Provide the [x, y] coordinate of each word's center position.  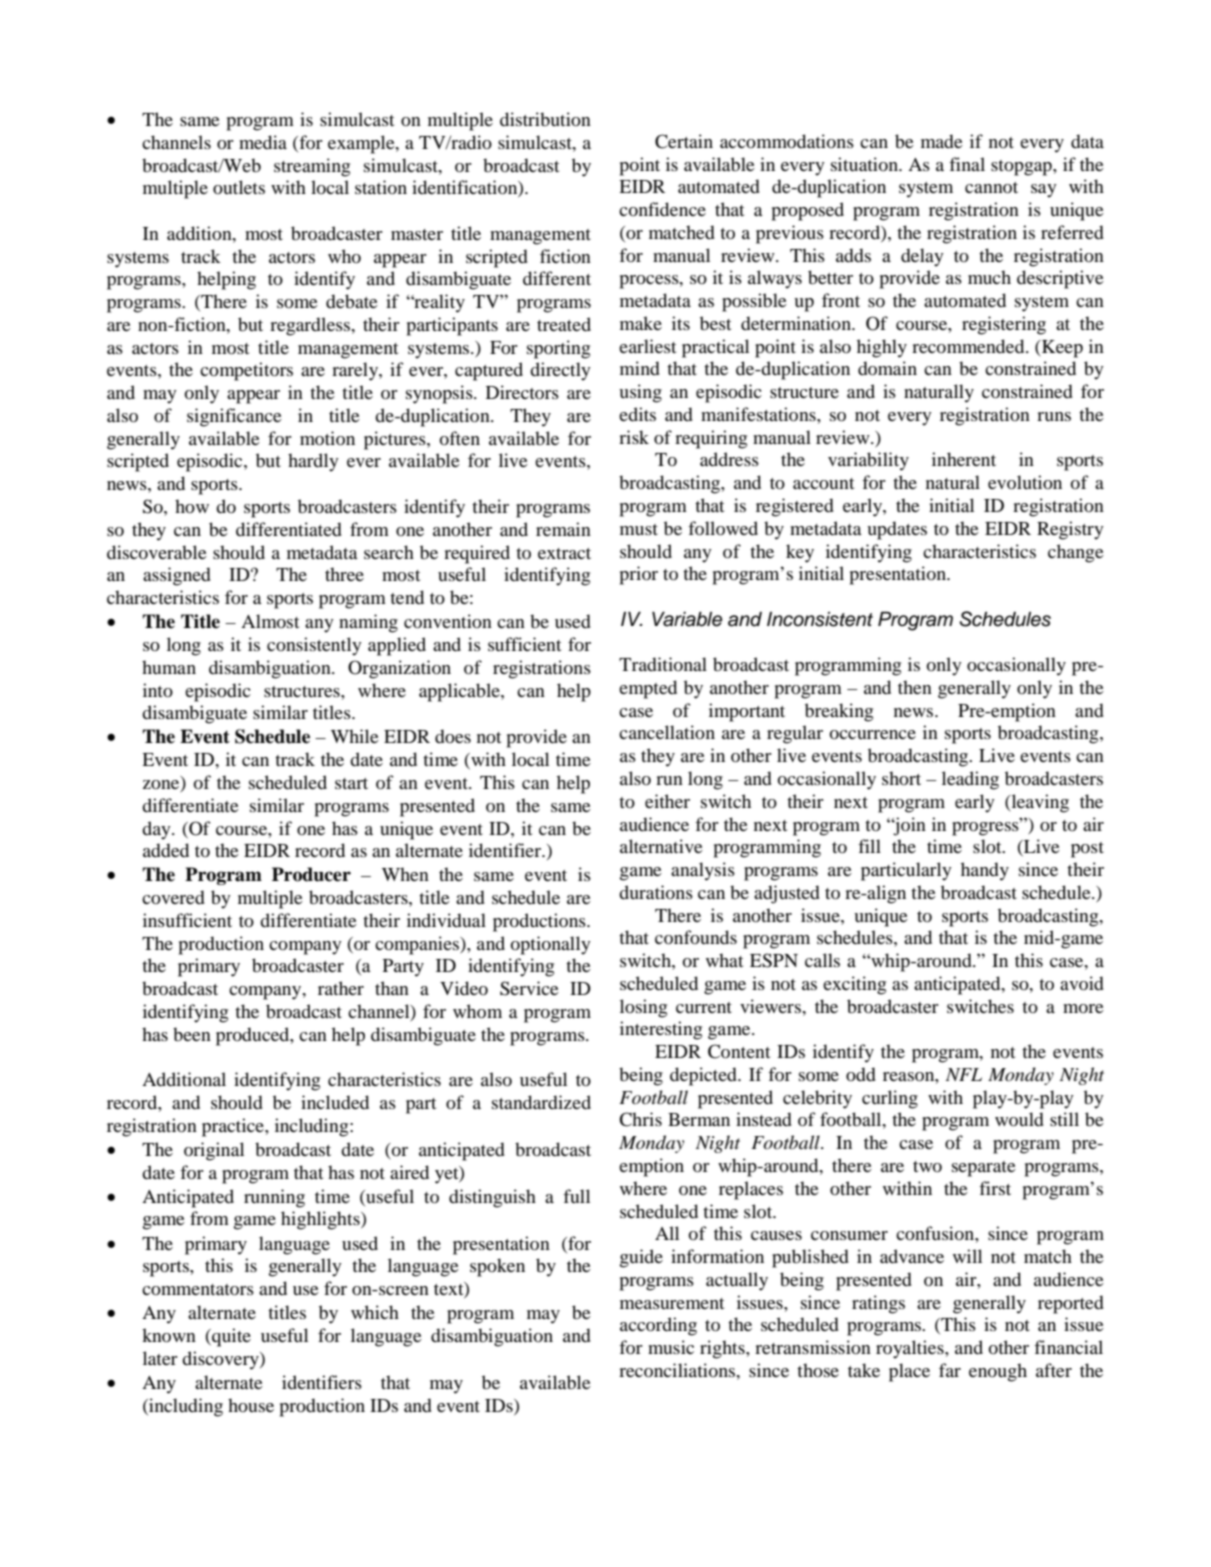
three [344, 574]
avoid [1082, 983]
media [263, 142]
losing [643, 1008]
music [671, 1347]
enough [998, 1372]
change [1076, 553]
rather [341, 988]
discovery [221, 1360]
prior [639, 575]
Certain [684, 141]
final [967, 164]
